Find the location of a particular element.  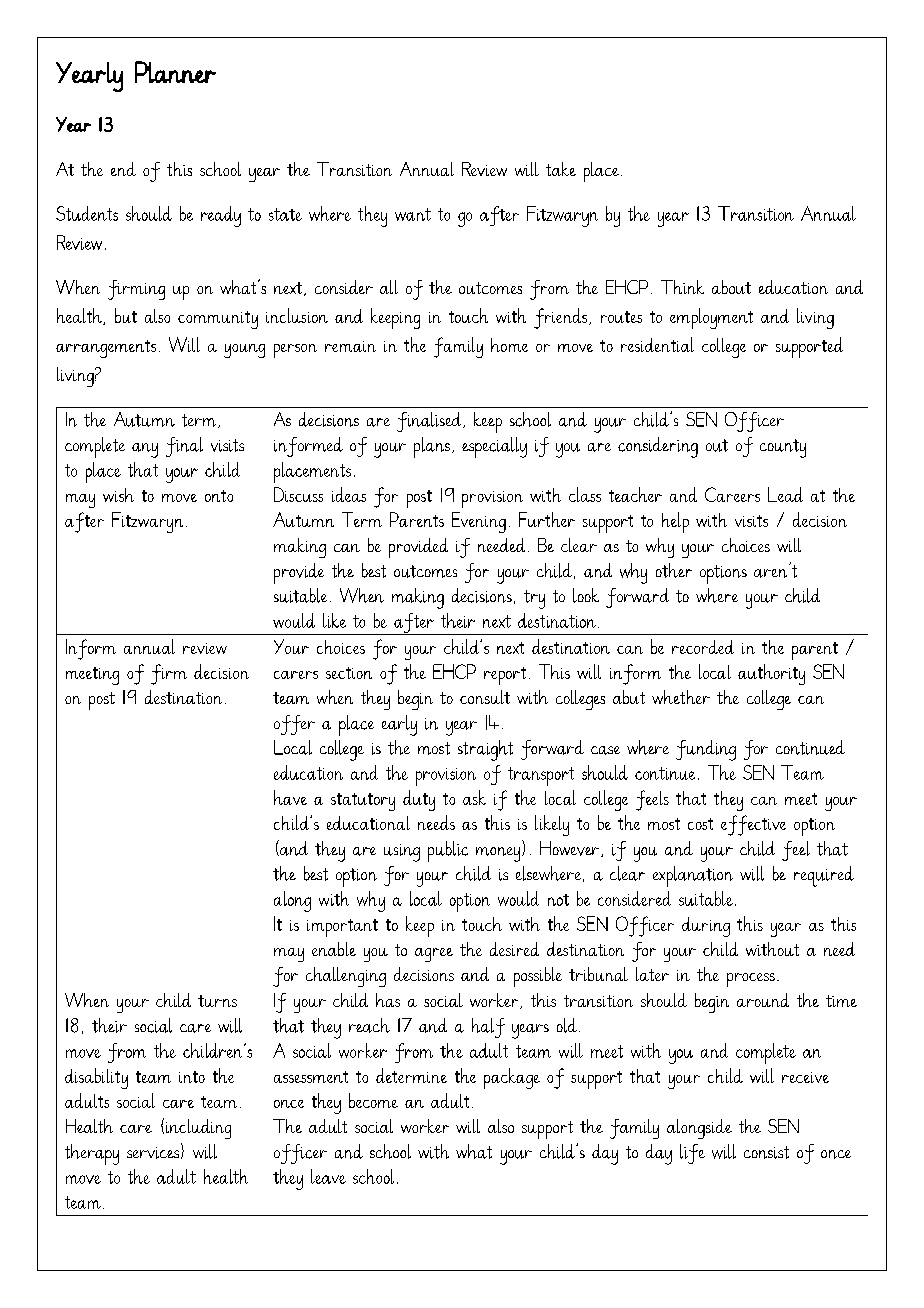

home is located at coordinates (509, 345).
